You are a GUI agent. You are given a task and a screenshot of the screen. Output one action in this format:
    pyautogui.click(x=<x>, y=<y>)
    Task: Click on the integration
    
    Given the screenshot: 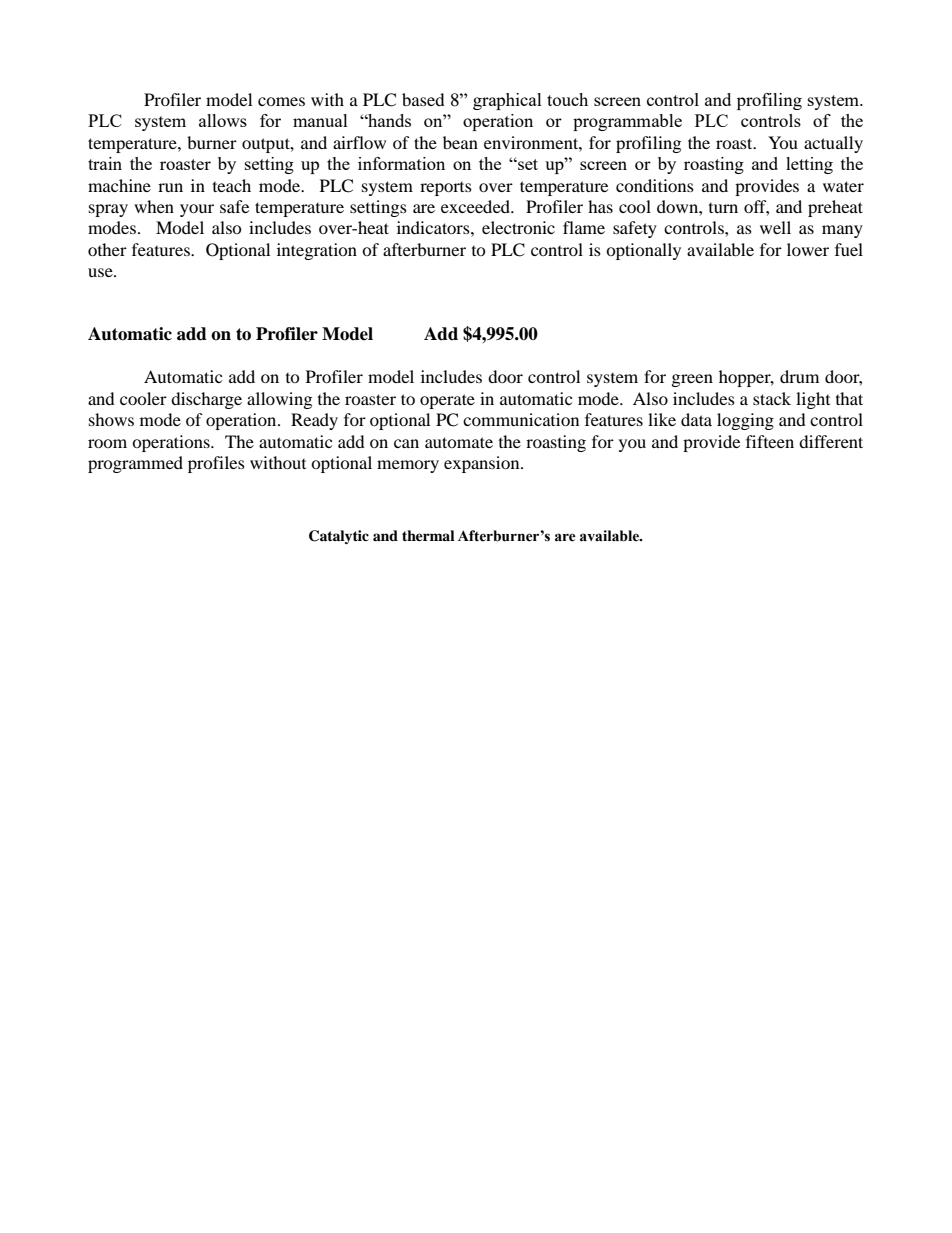 What is the action you would take?
    pyautogui.click(x=317, y=251)
